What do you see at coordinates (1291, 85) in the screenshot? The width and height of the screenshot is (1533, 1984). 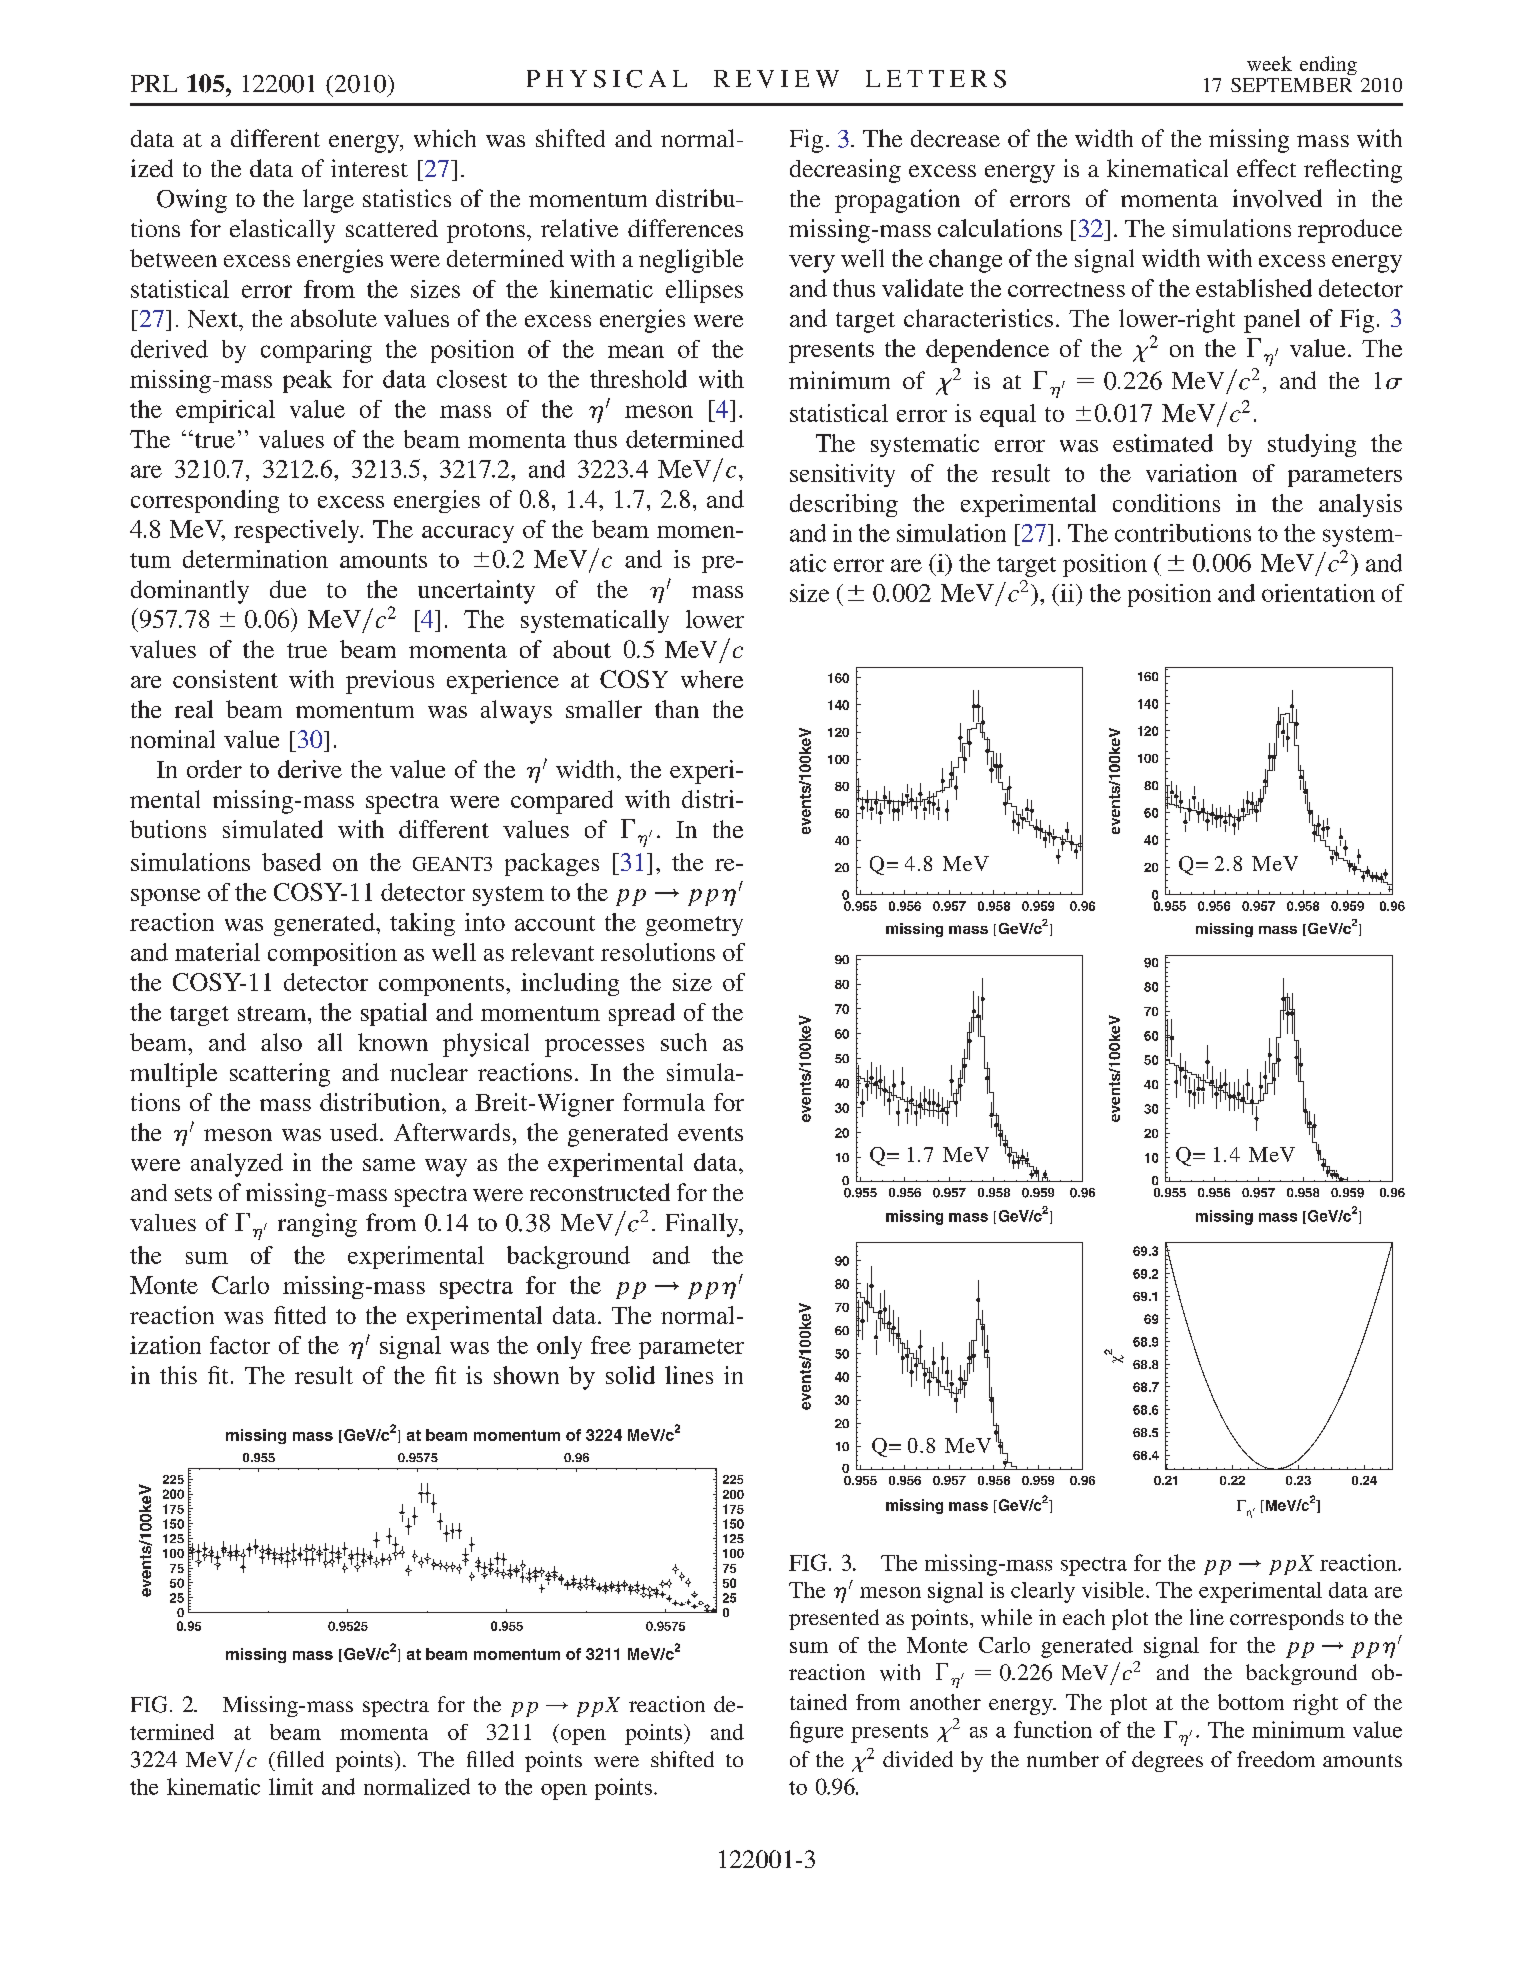 I see `SEPTEMBER` at bounding box center [1291, 85].
